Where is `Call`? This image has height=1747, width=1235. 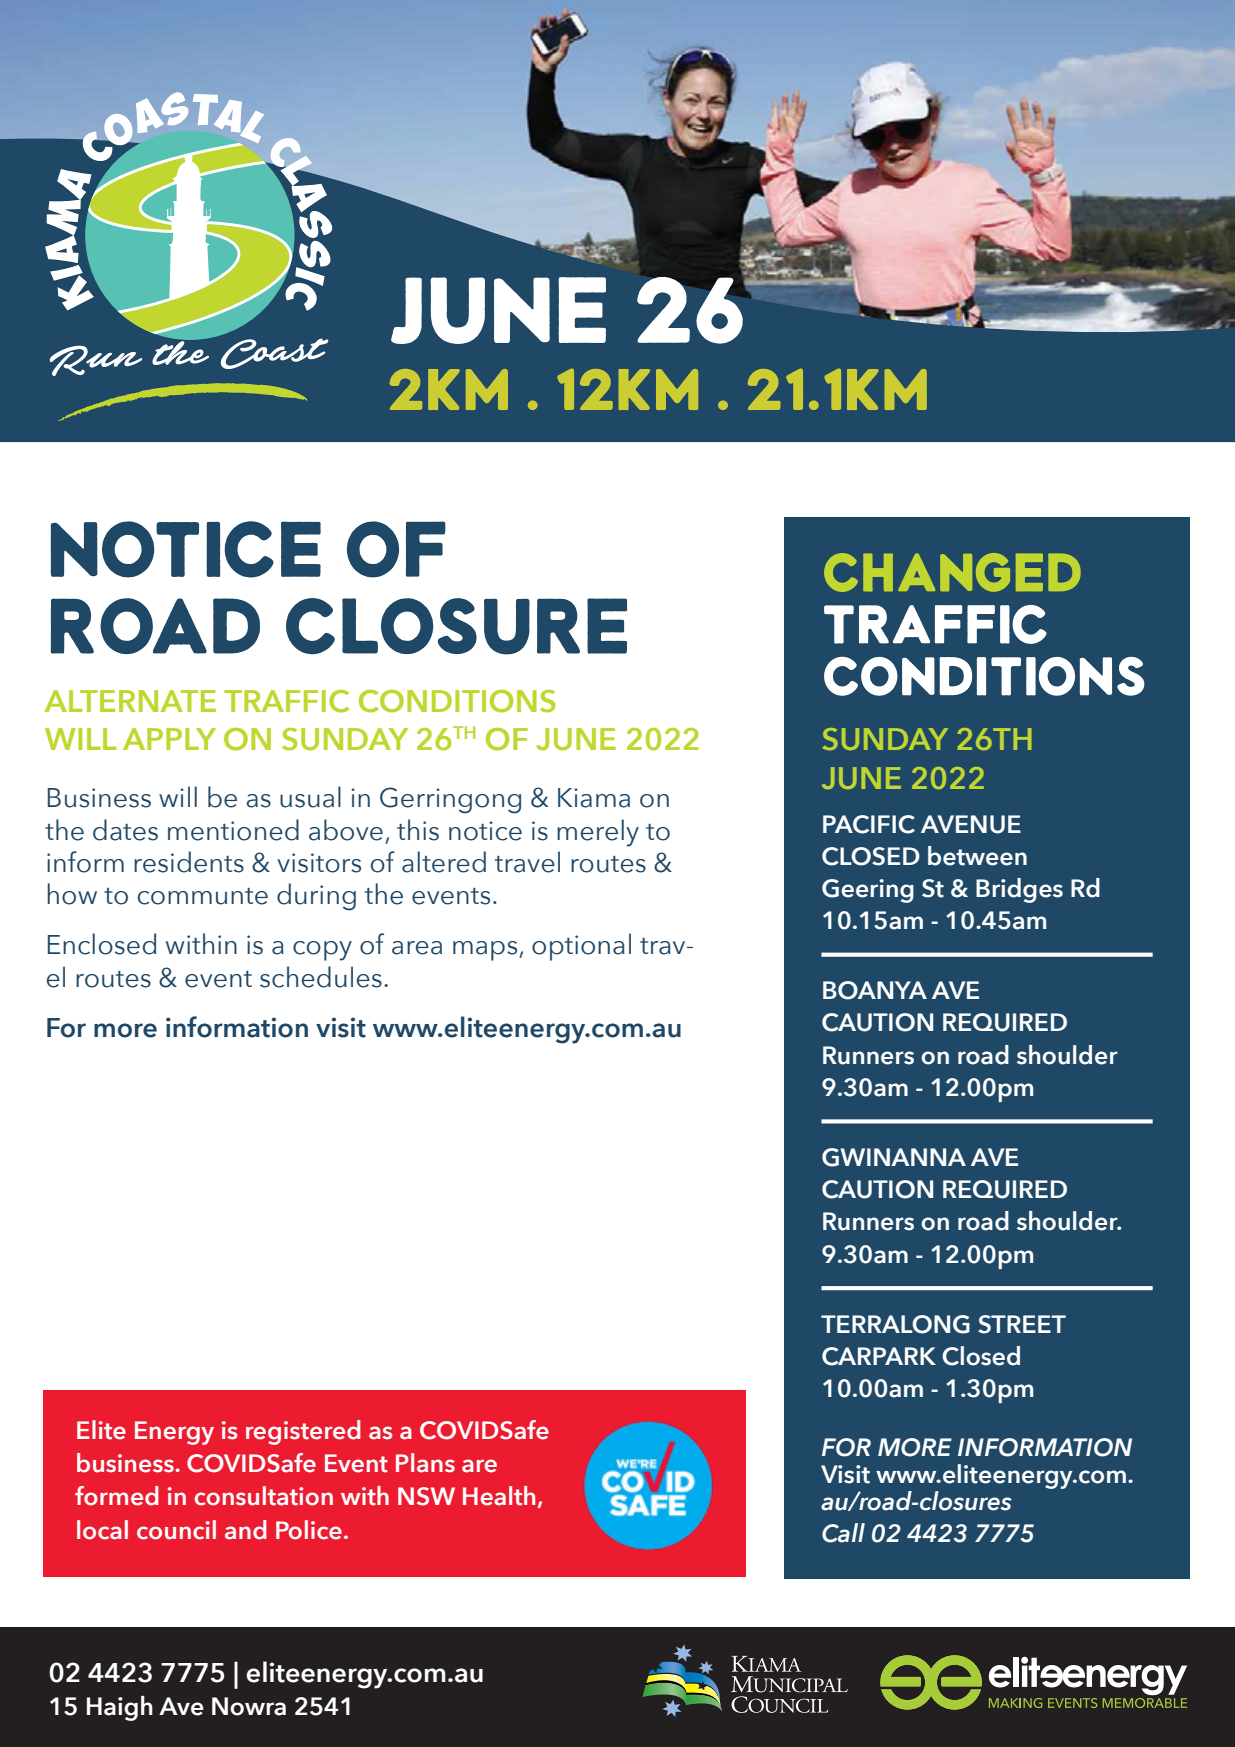
Call is located at coordinates (843, 1533).
